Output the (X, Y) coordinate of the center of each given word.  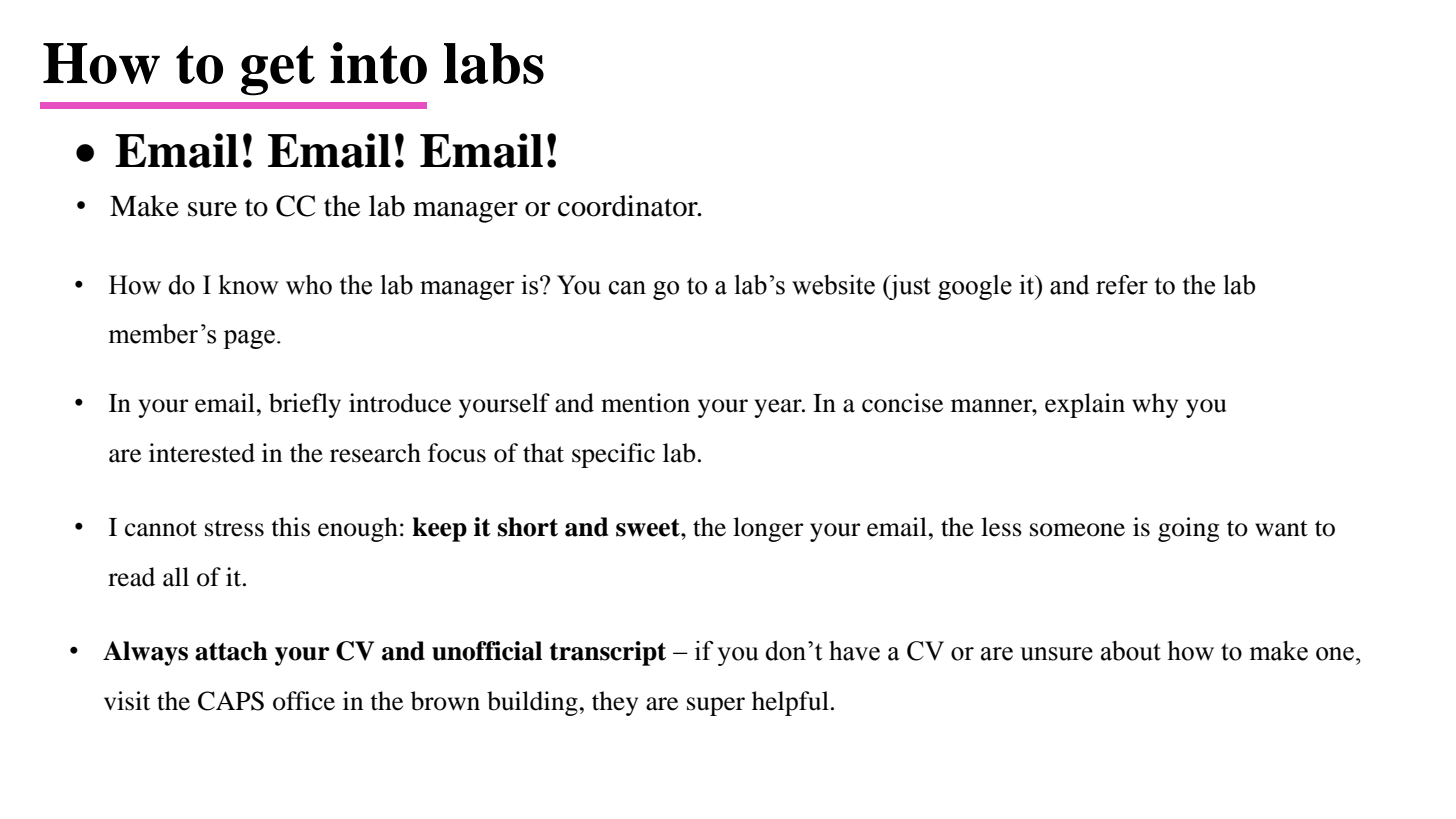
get (278, 71)
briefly (305, 405)
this (290, 527)
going (1188, 529)
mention (645, 403)
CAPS (231, 701)
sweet (649, 528)
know (248, 285)
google (975, 287)
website (833, 285)
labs (494, 63)
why (1155, 405)
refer (1122, 285)
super (716, 706)
